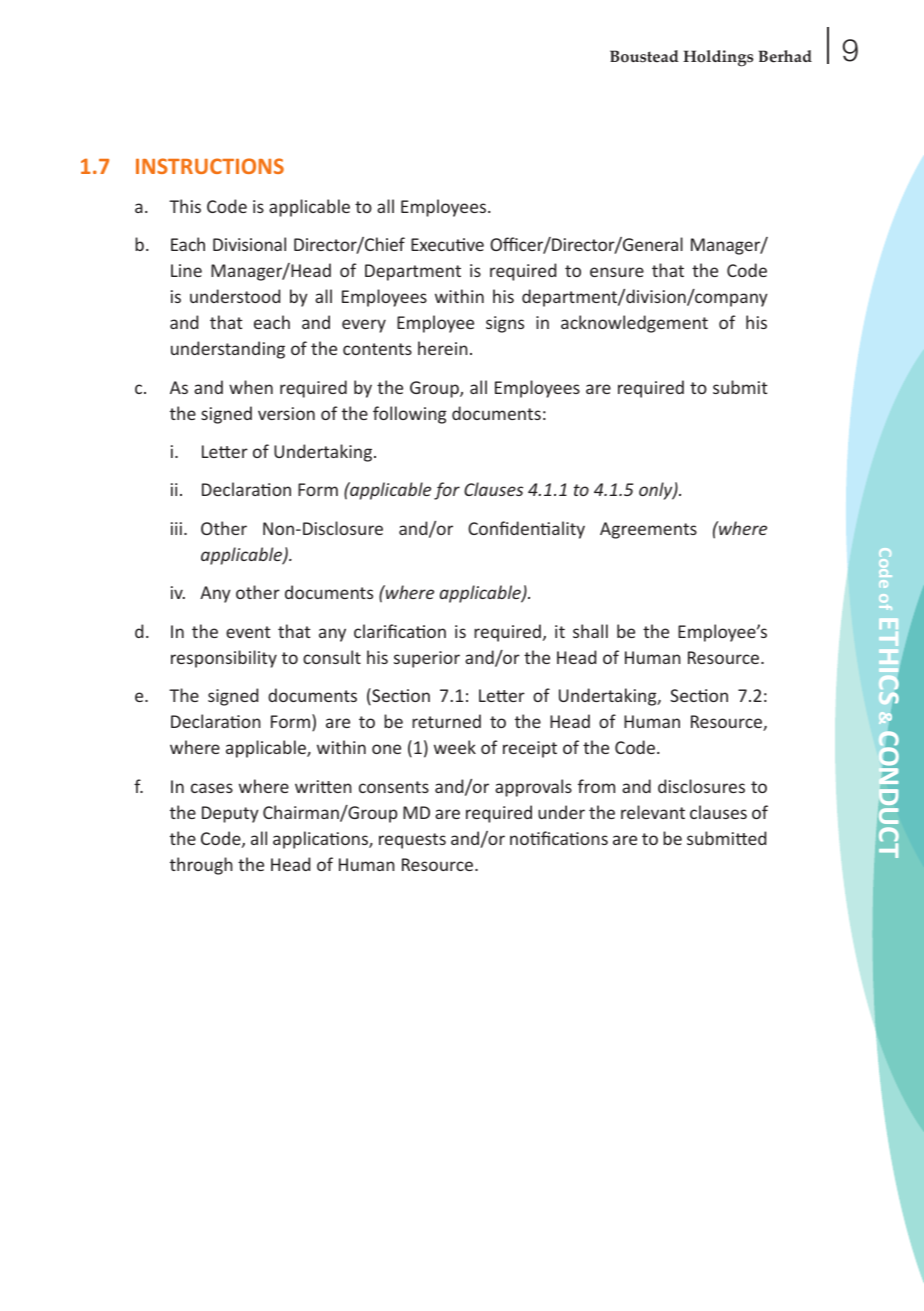  Describe the element at coordinates (718, 58) in the screenshot. I see `Holdings` at that location.
